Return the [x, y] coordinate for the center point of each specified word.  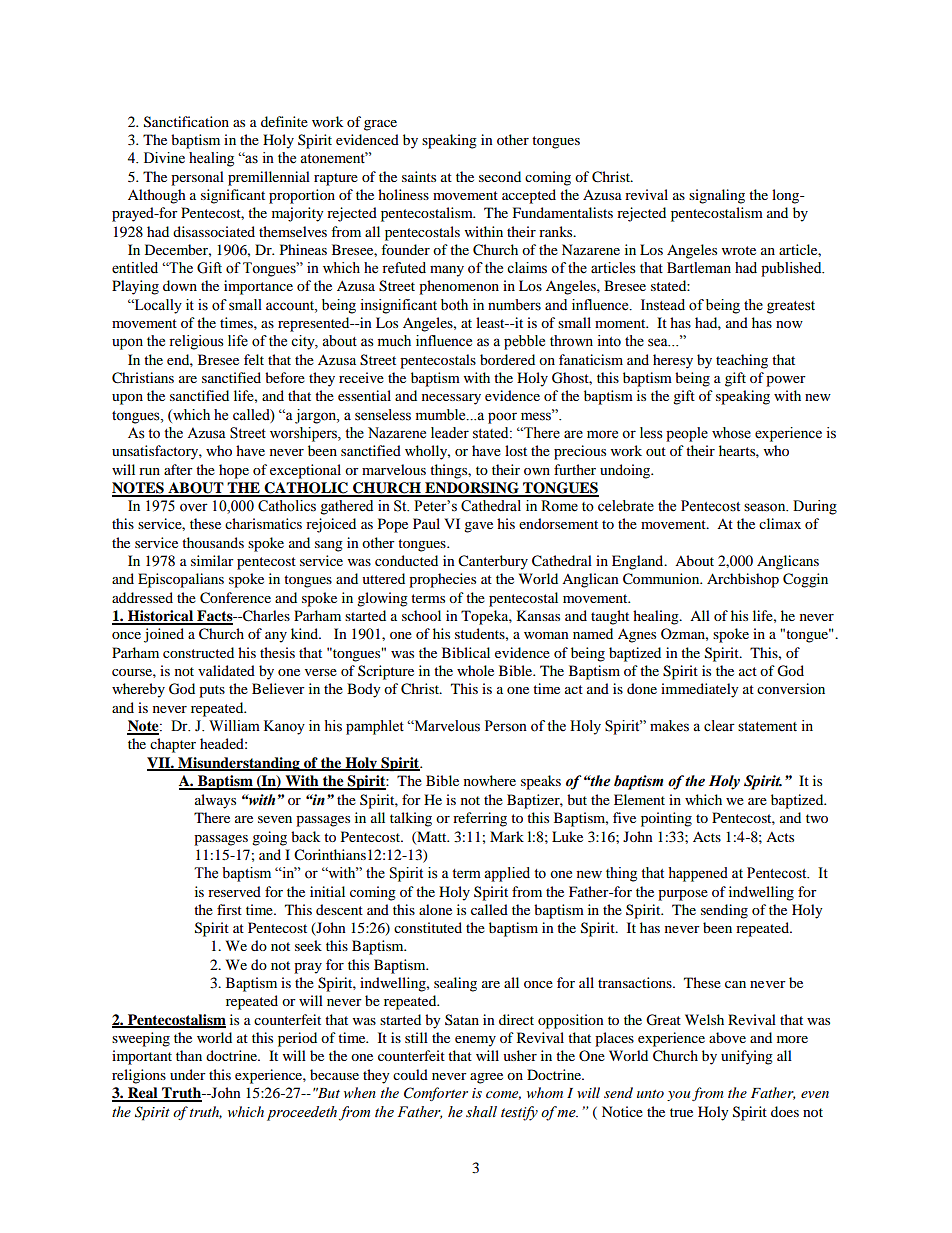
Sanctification [186, 122]
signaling [717, 196]
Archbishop [743, 580]
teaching [742, 361]
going [269, 838]
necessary [451, 399]
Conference [235, 598]
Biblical [466, 652]
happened [698, 874]
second [500, 176]
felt [254, 359]
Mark [507, 836]
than [189, 1055]
